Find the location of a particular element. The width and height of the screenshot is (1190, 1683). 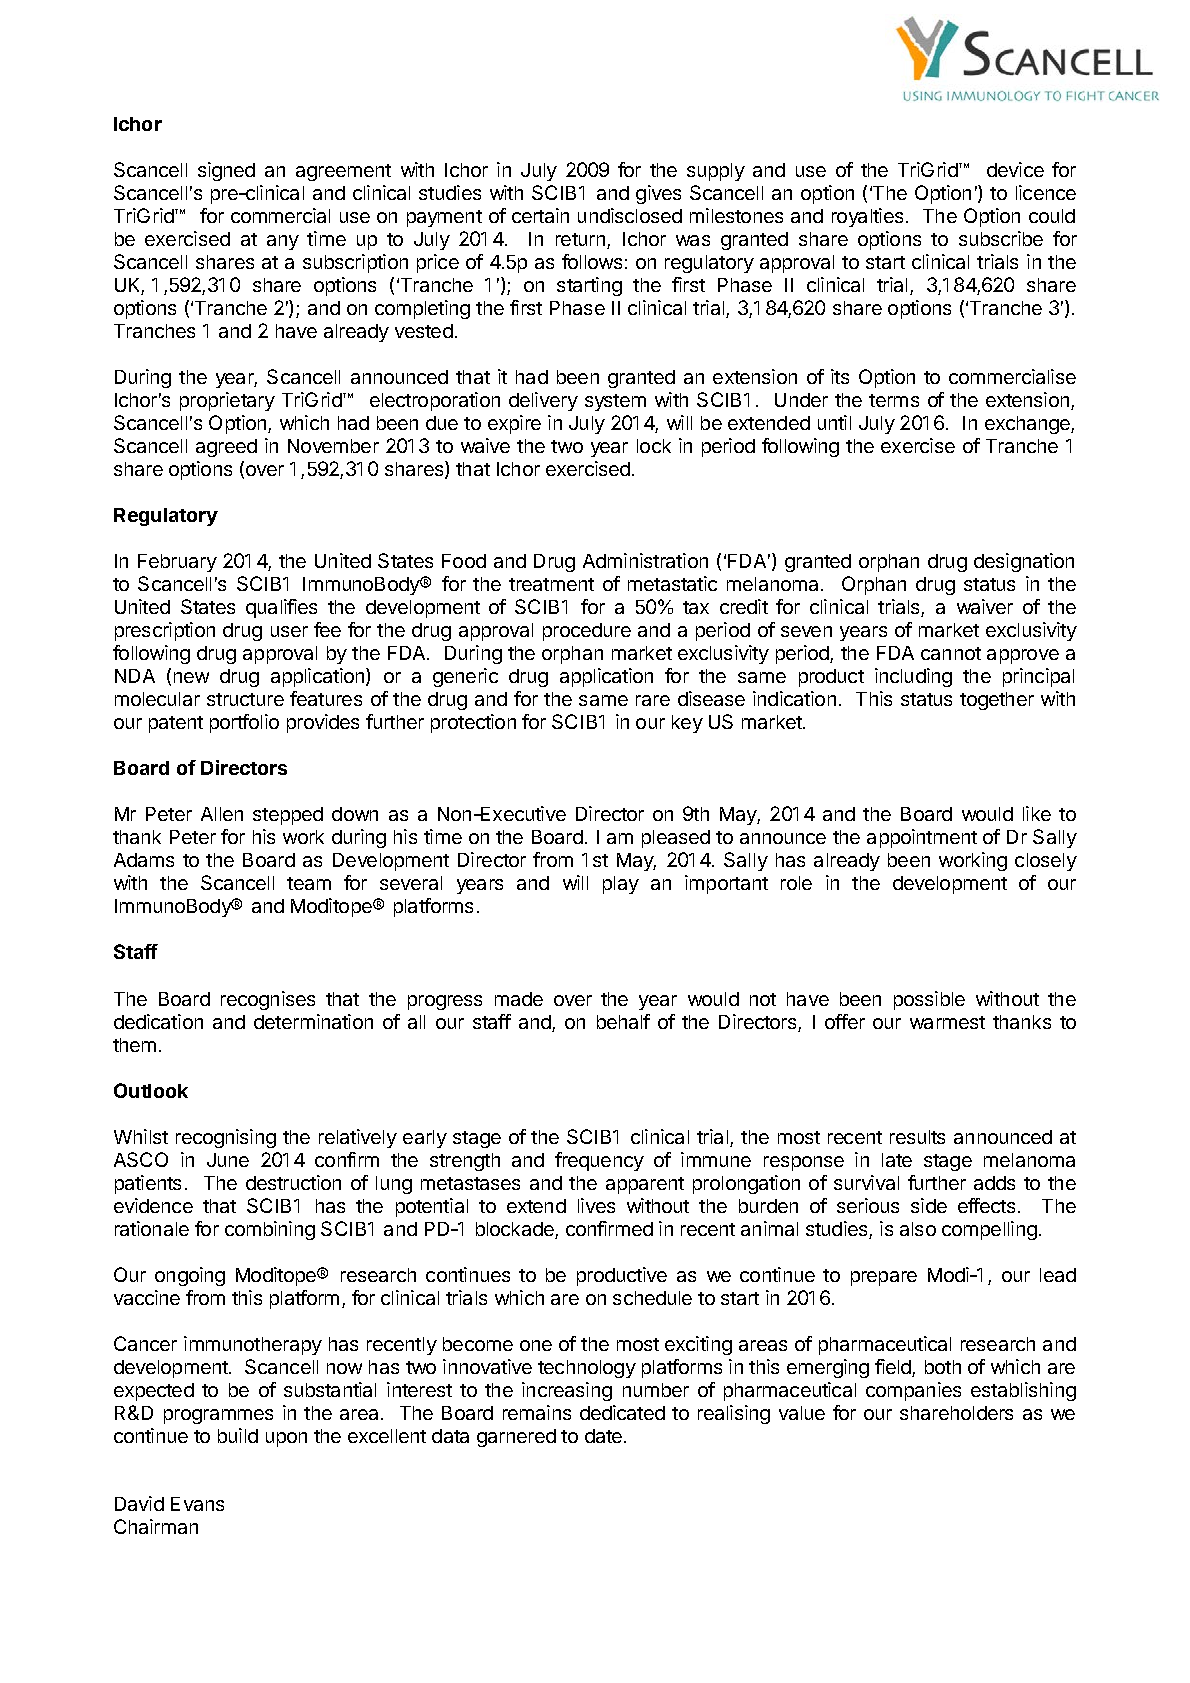

behalf is located at coordinates (623, 1021).
